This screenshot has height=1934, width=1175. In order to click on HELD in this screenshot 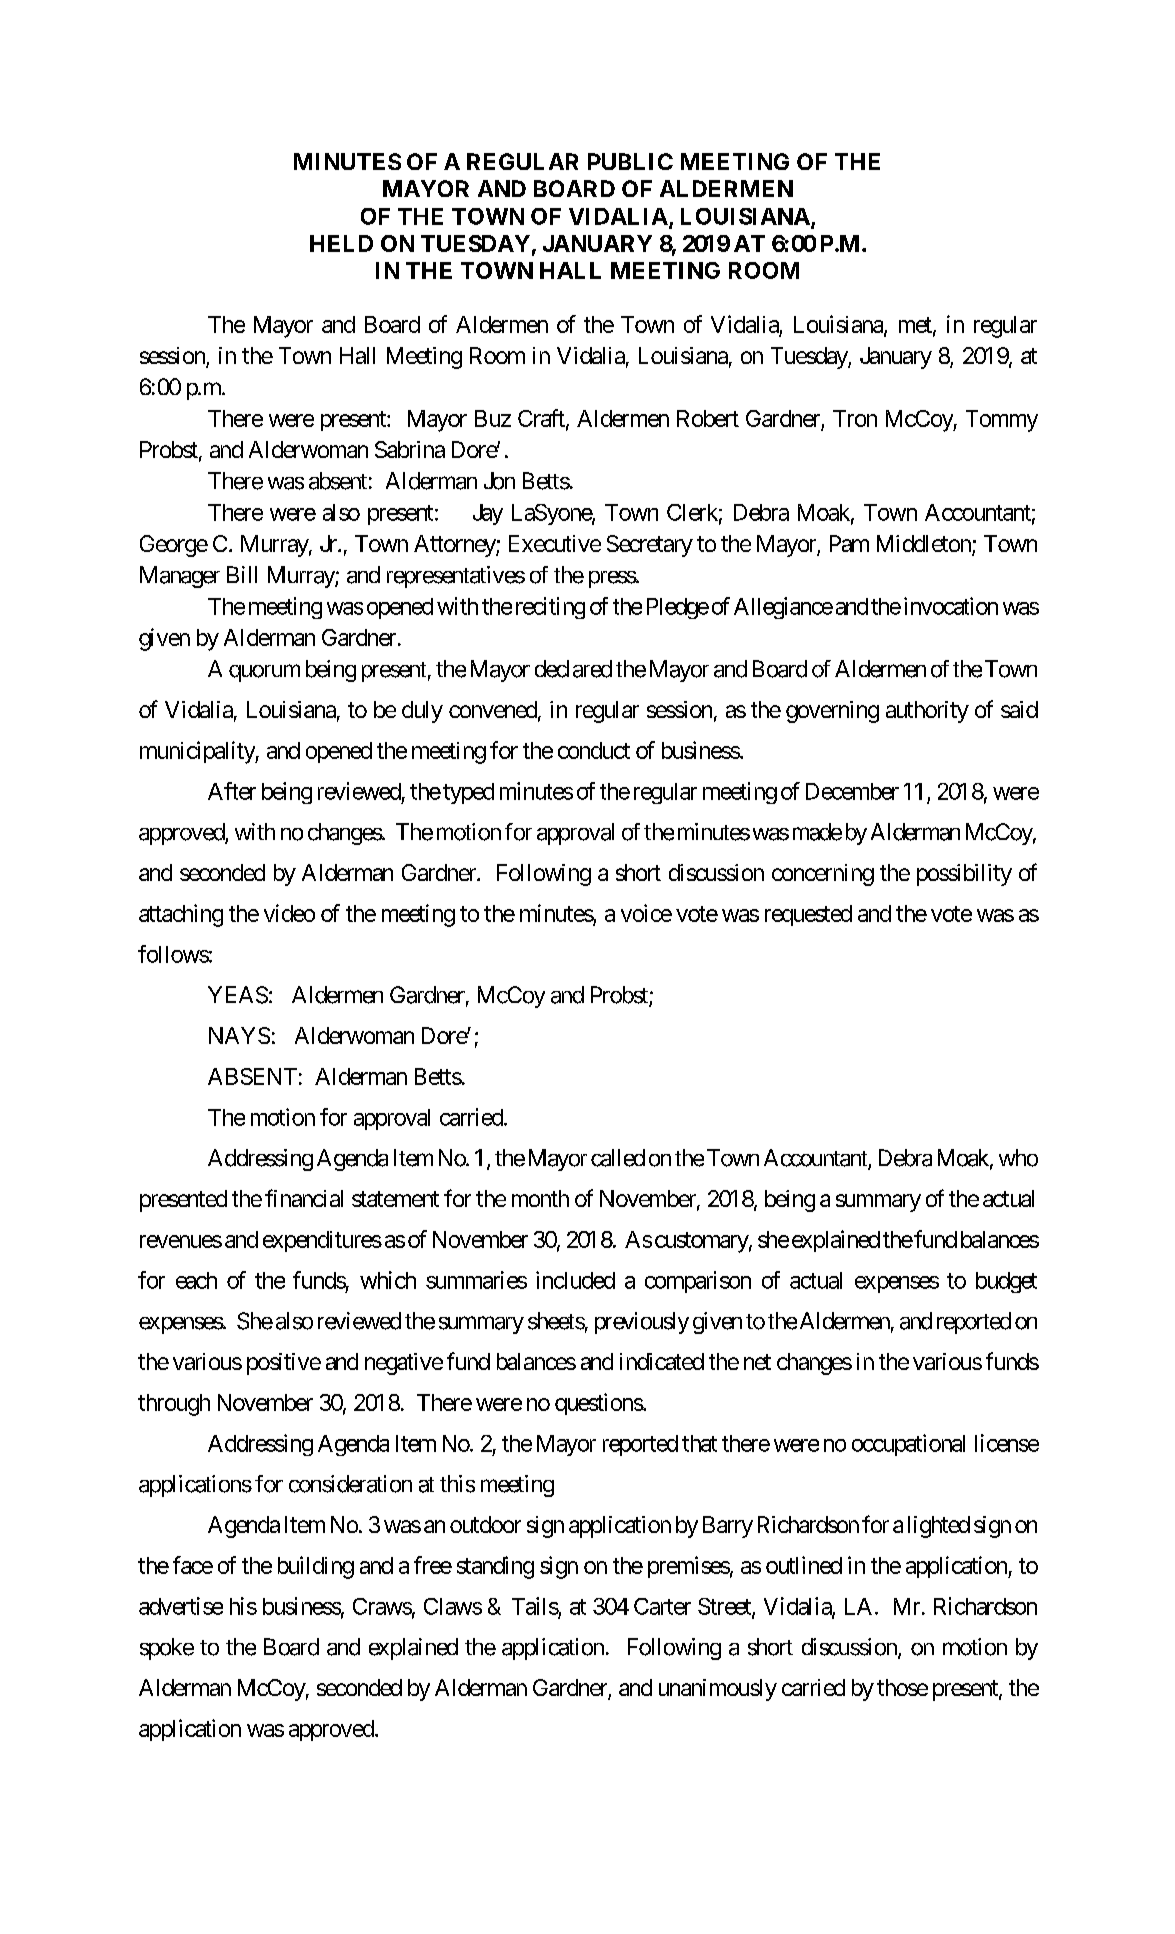, I will do `click(341, 243)`.
